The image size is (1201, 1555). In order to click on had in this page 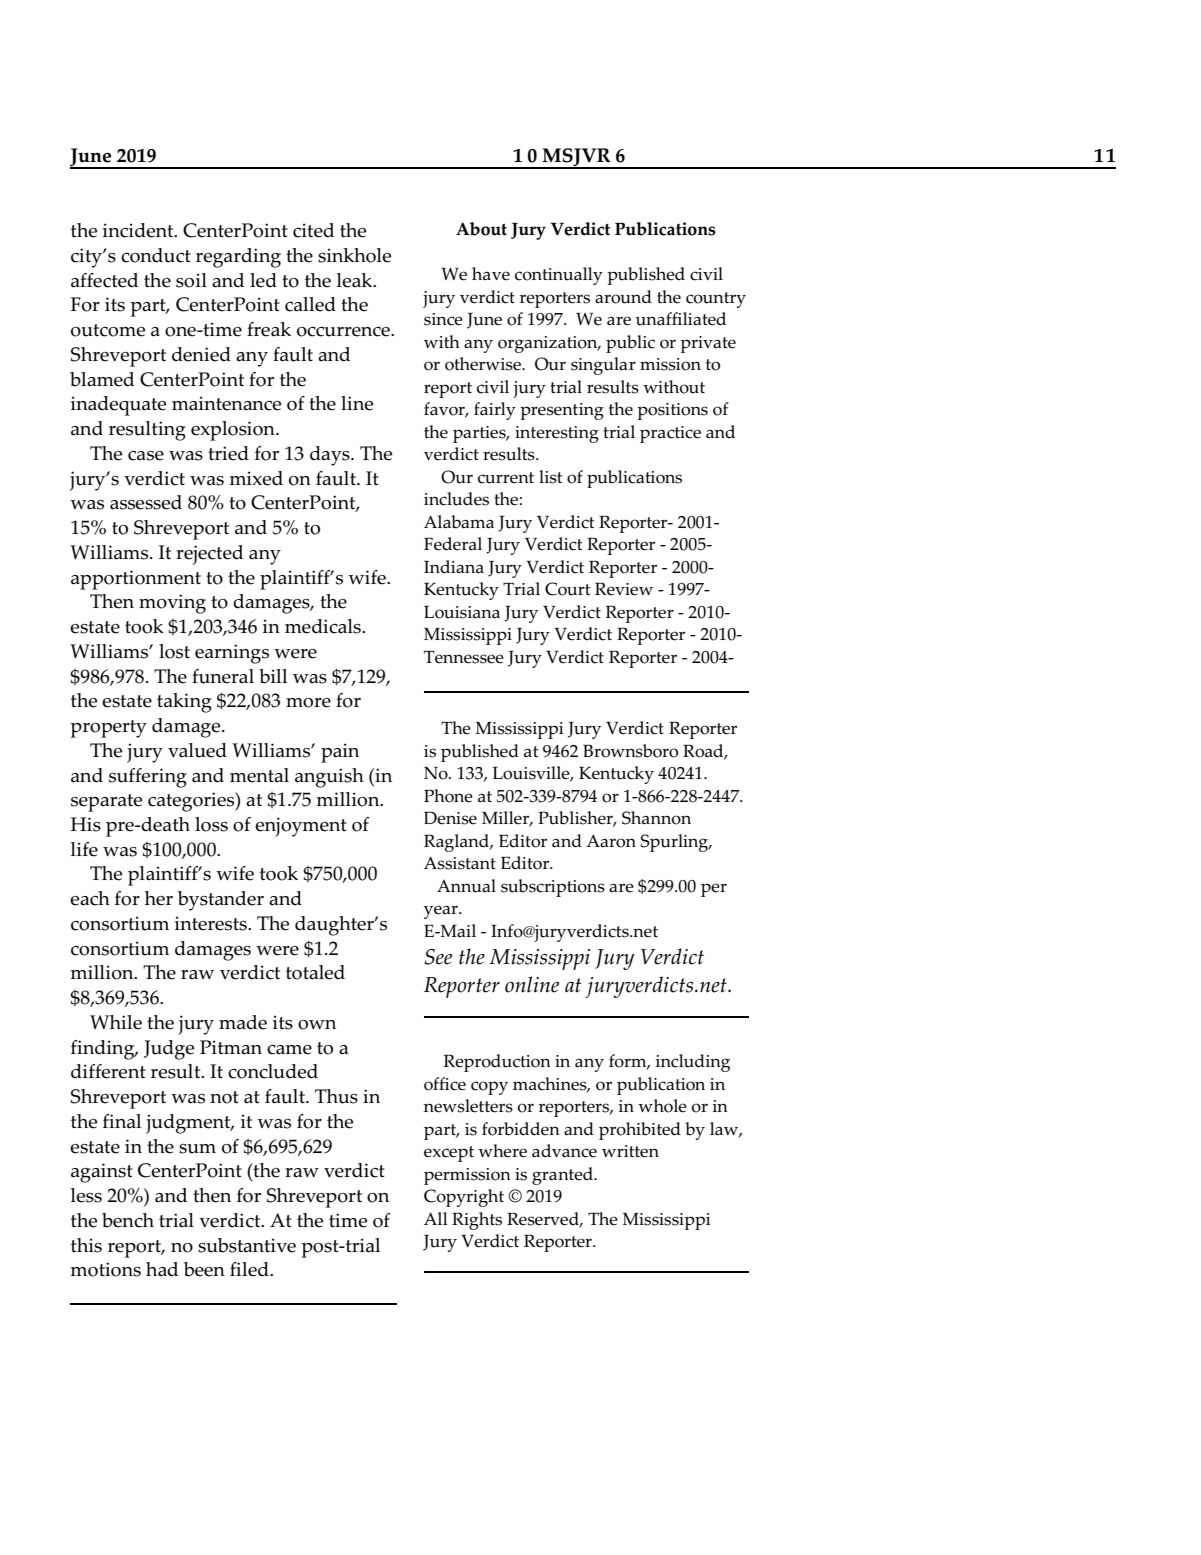, I will do `click(162, 1269)`.
